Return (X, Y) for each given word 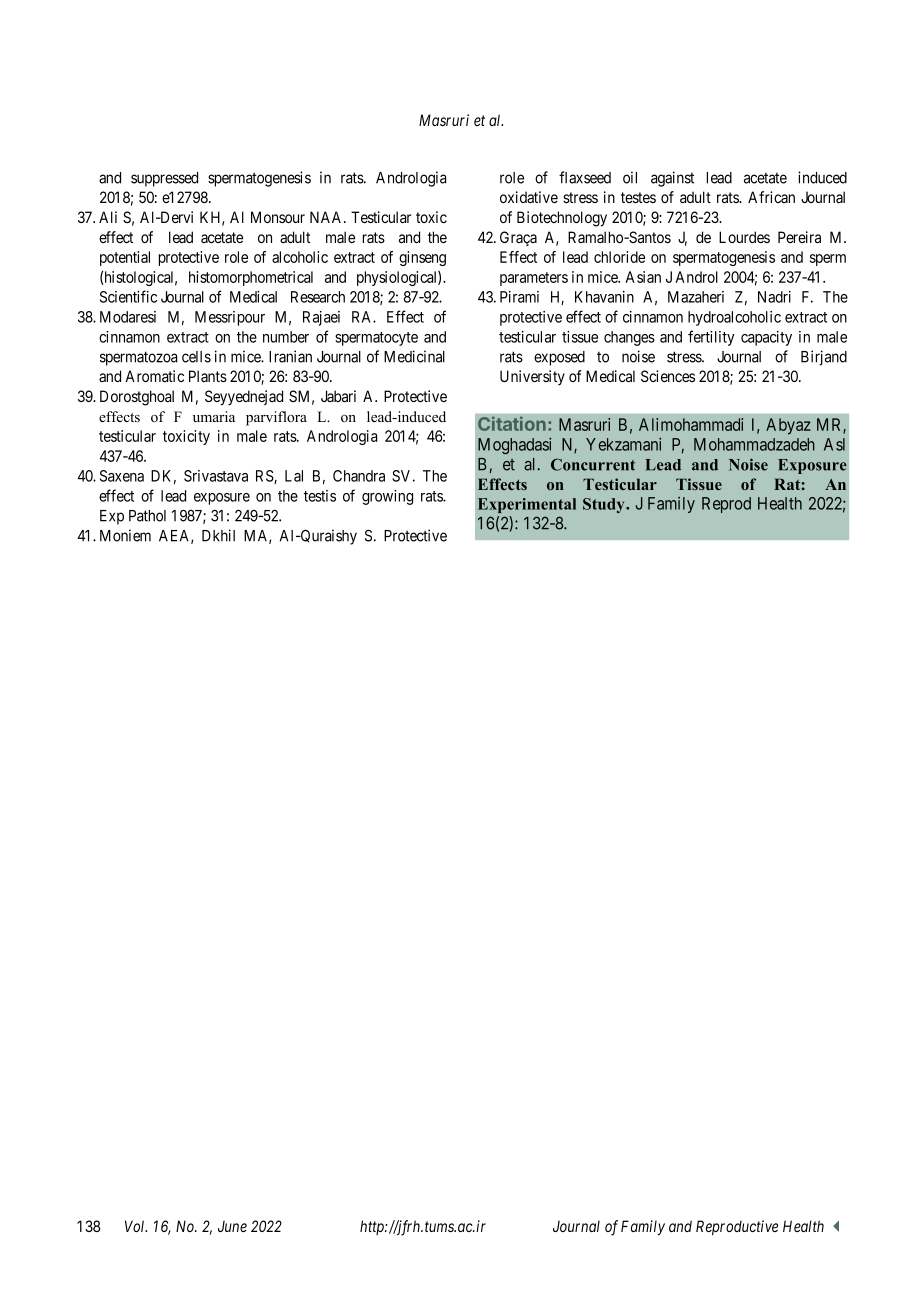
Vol (136, 1226)
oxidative (529, 197)
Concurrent (593, 464)
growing (387, 497)
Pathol (147, 516)
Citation (512, 423)
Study (605, 505)
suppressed (164, 179)
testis (320, 496)
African (771, 197)
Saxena (122, 476)
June (232, 1226)
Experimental (527, 505)
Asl (834, 444)
